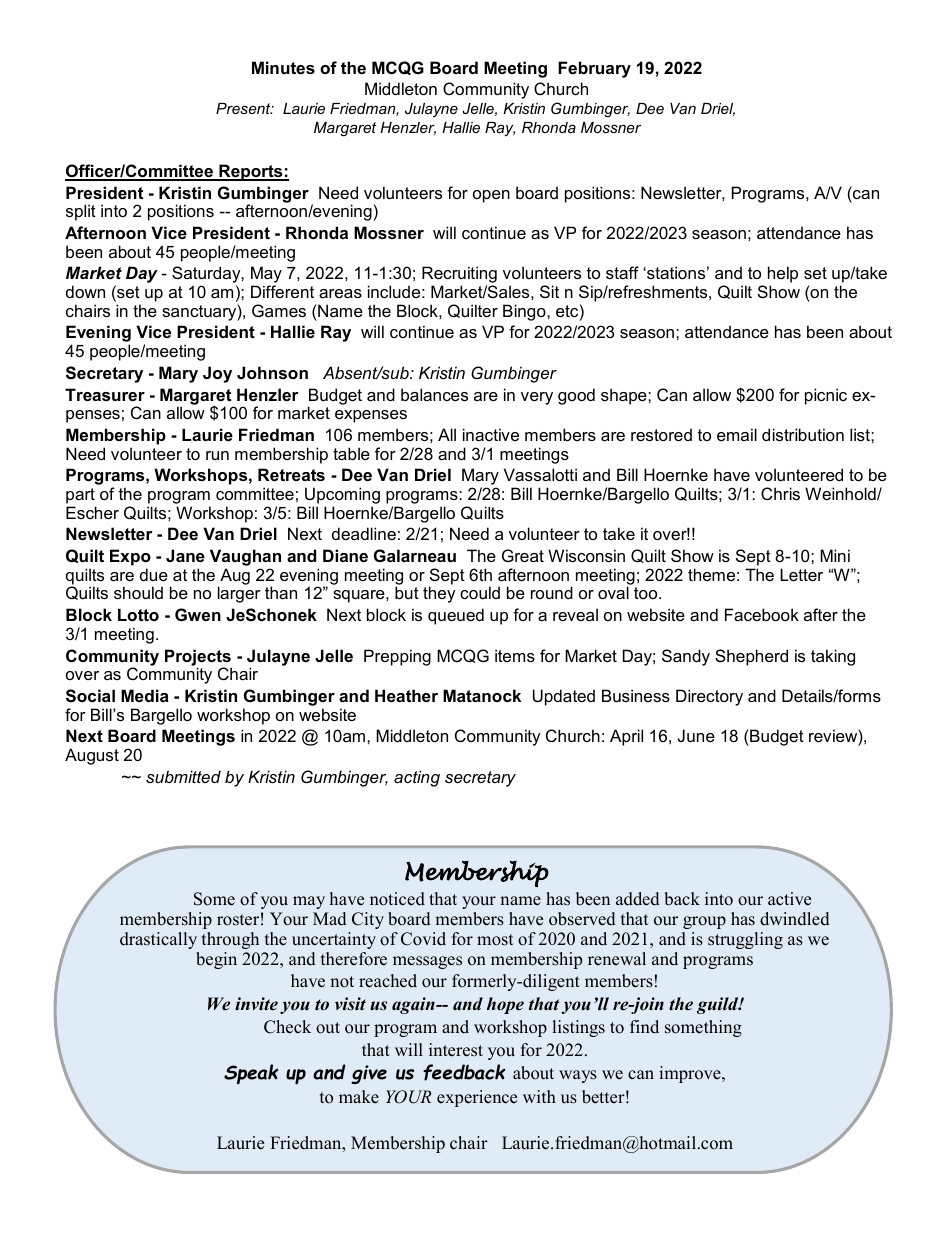  Describe the element at coordinates (217, 374) in the document. I see `Joy` at that location.
